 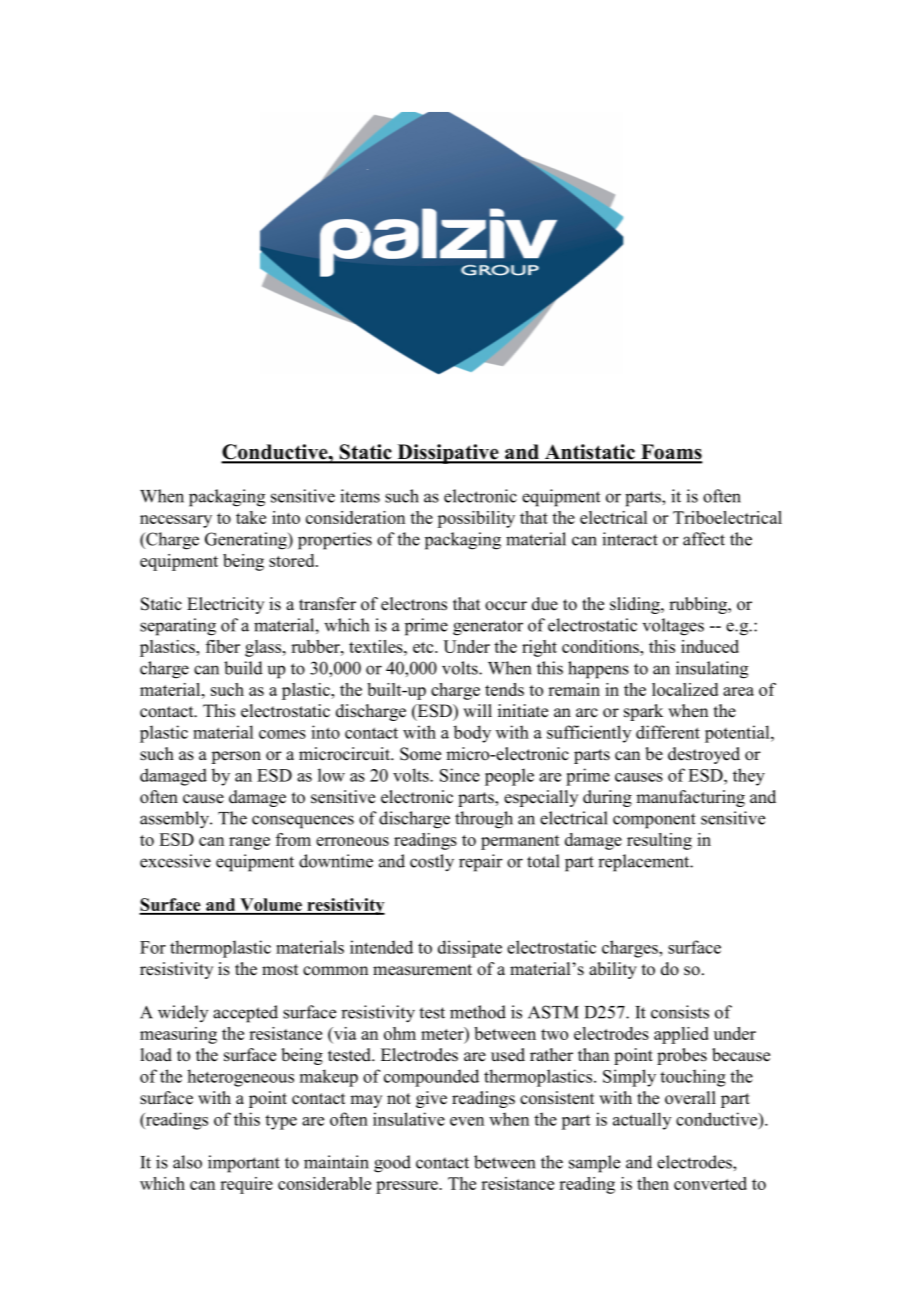 I want to click on replacement, so click(x=645, y=863).
